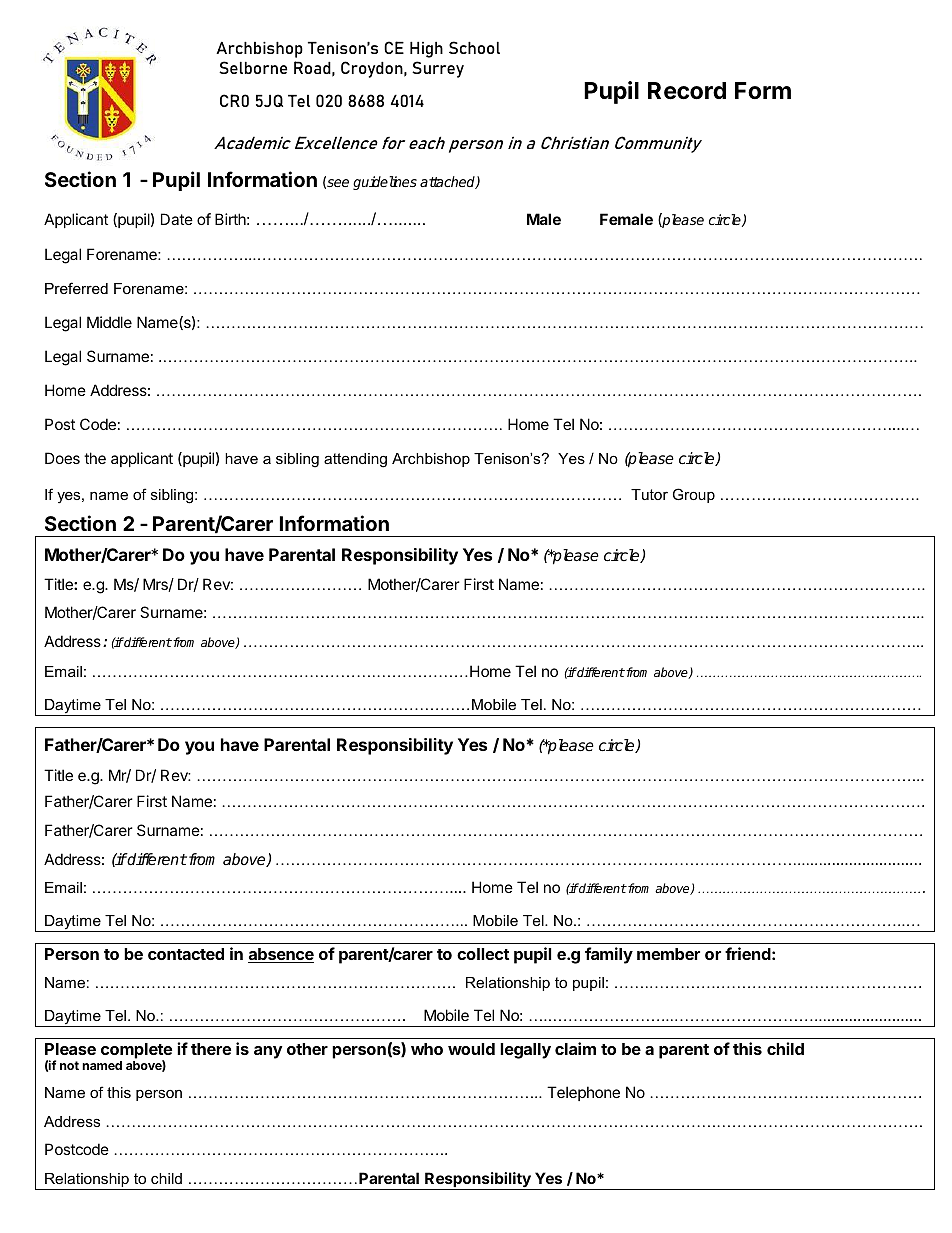 The width and height of the screenshot is (952, 1233). I want to click on Does, so click(62, 458).
